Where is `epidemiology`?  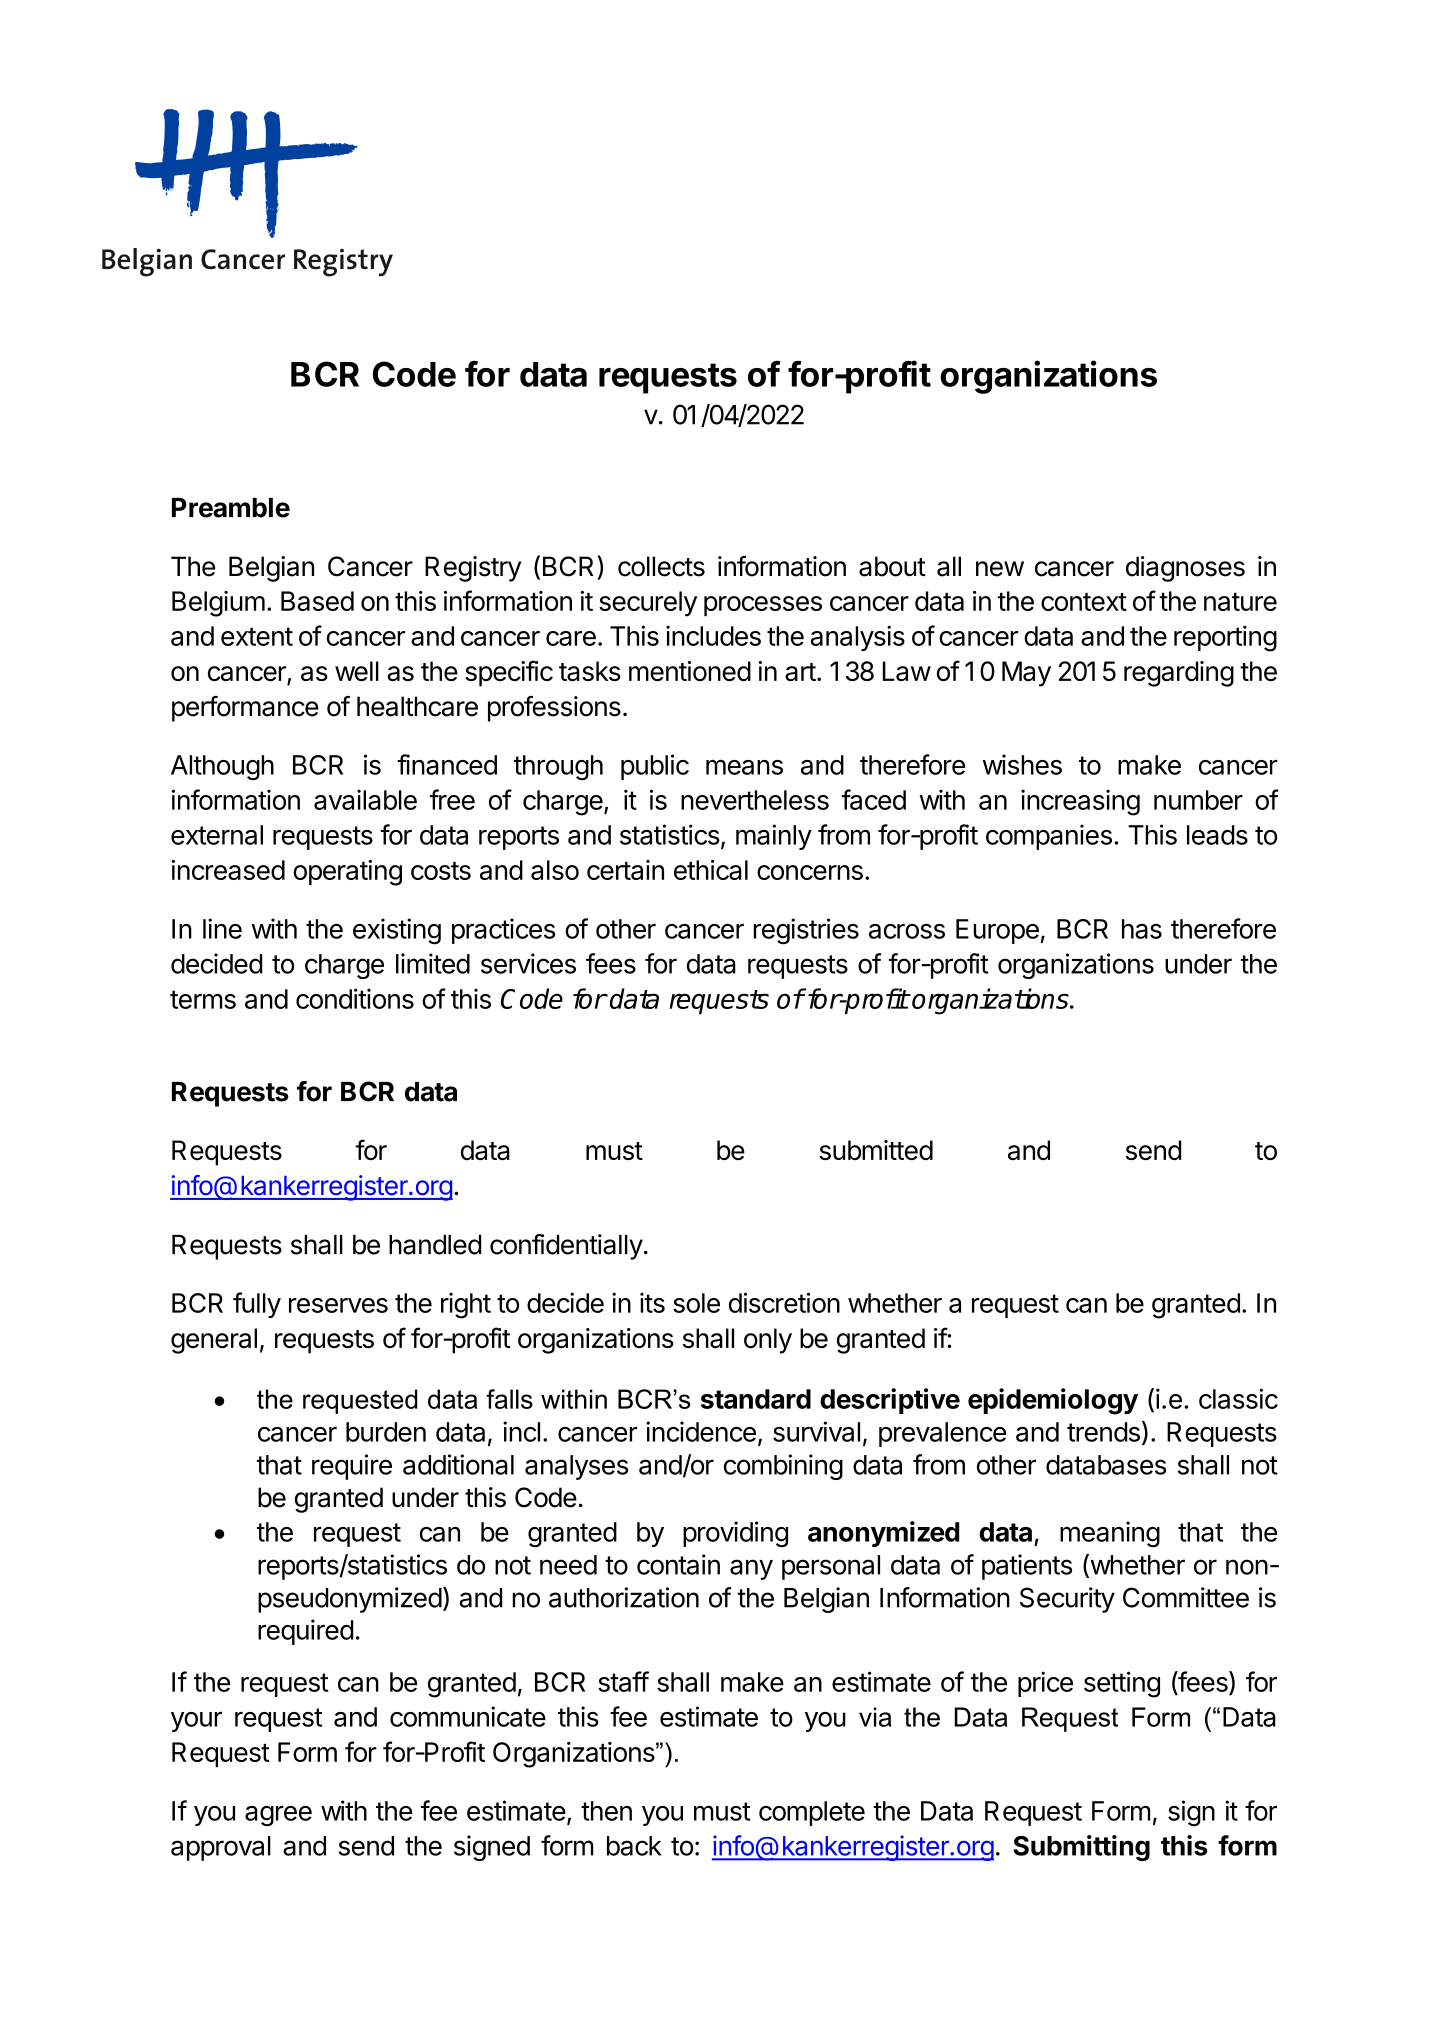 epidemiology is located at coordinates (1053, 1401).
